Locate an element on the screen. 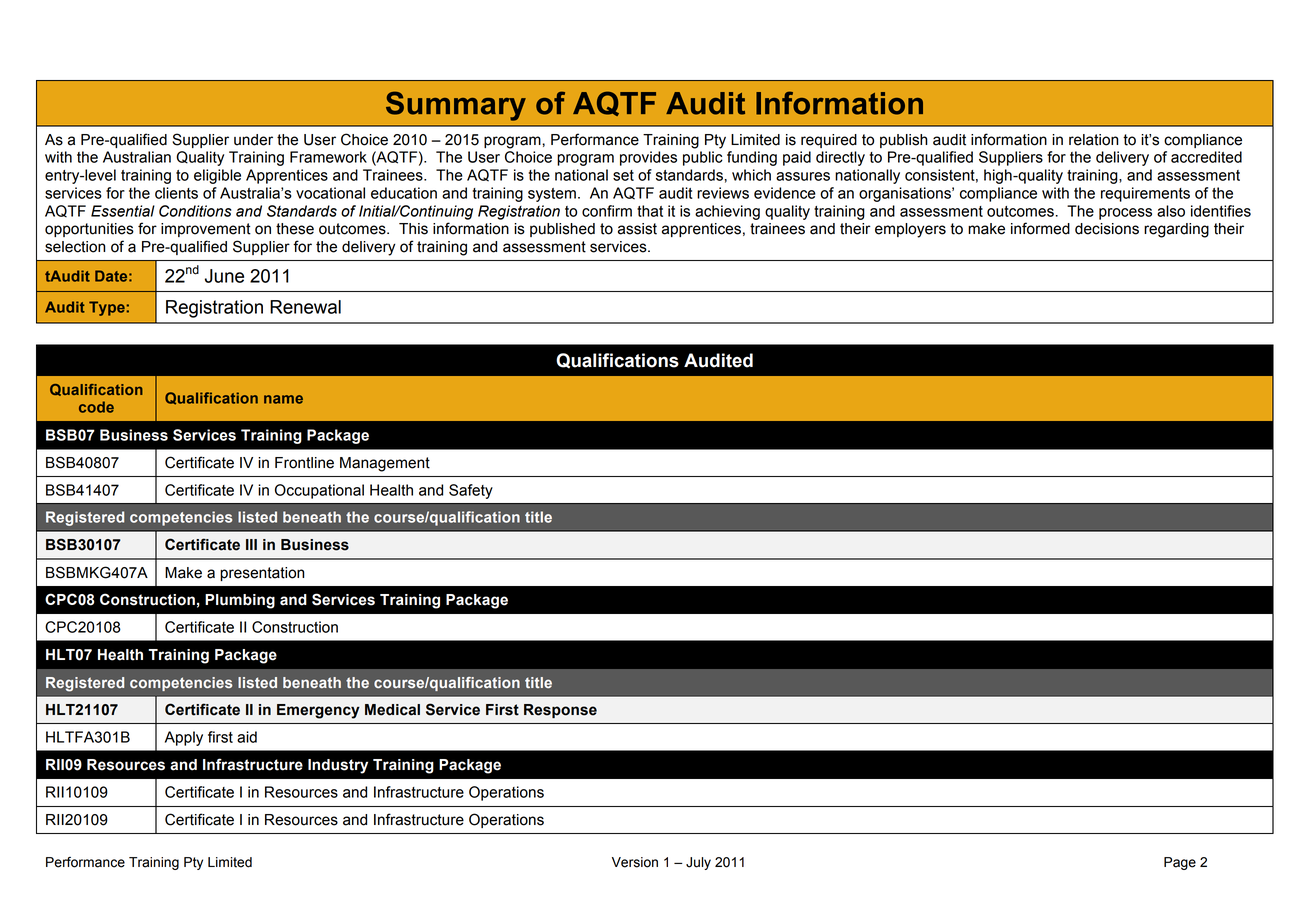 The height and width of the screenshot is (924, 1308). Industry is located at coordinates (338, 766).
